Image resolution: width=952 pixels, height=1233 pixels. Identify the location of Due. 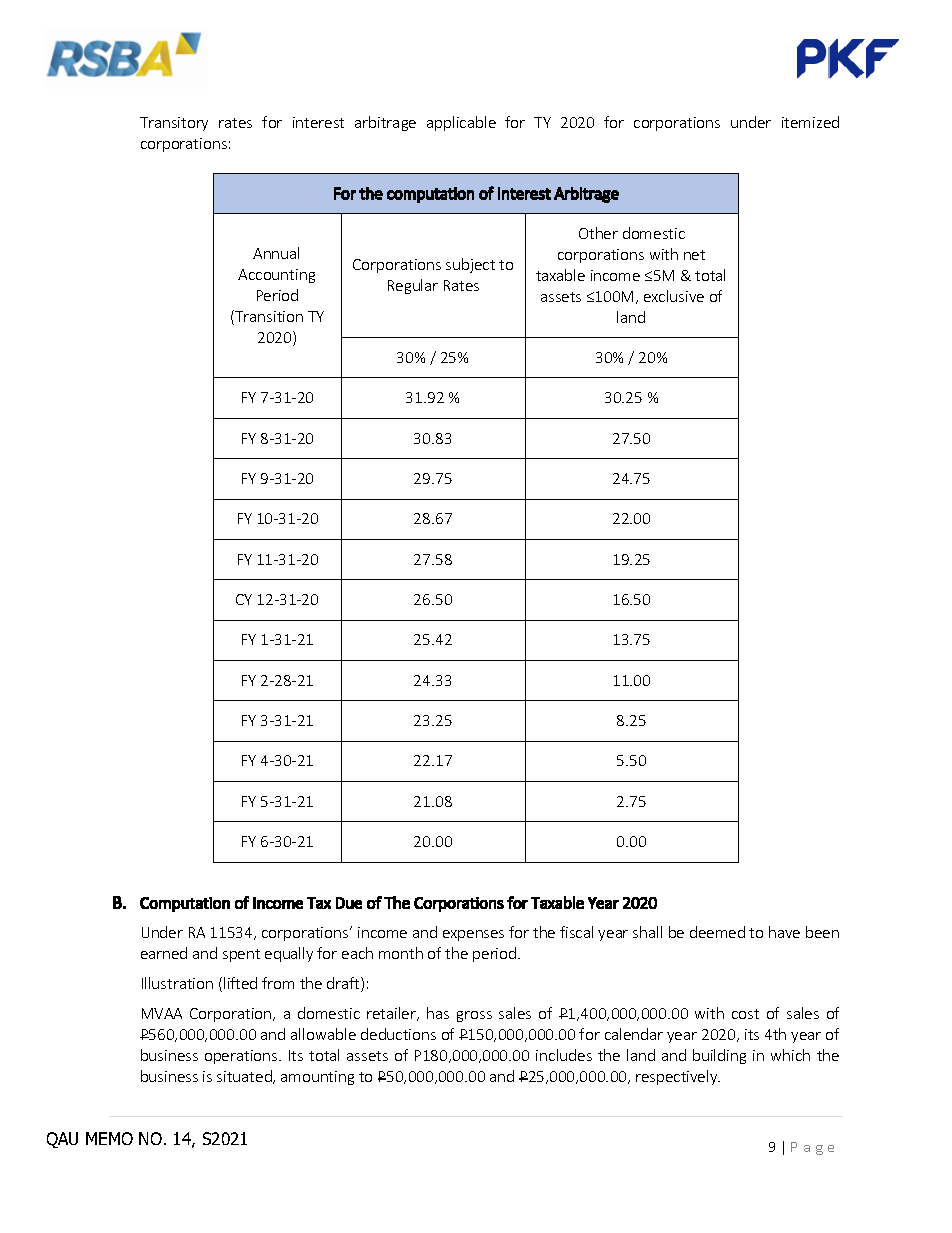
(349, 903).
